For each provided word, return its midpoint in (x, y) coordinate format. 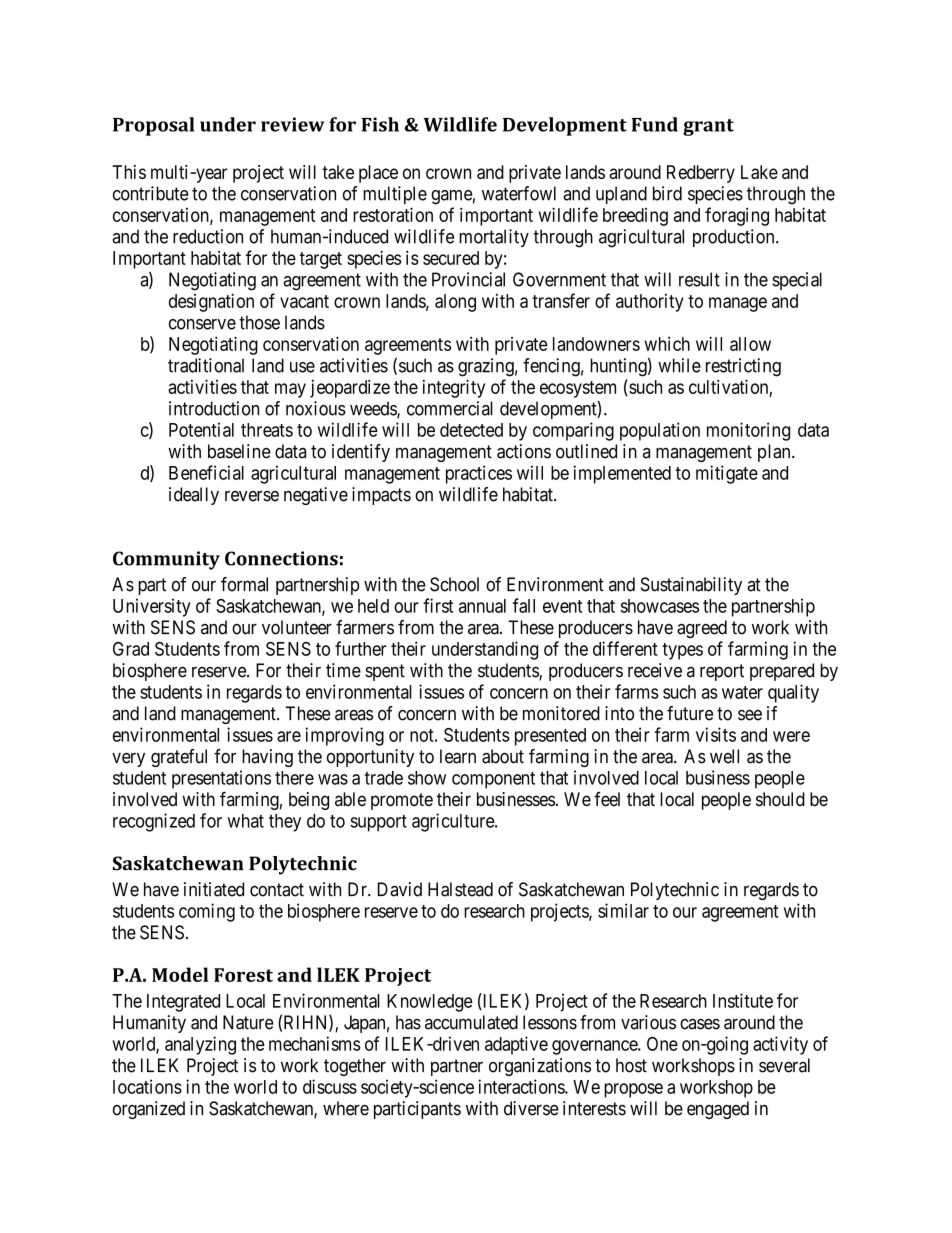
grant (708, 127)
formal (244, 584)
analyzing (200, 1045)
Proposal (153, 126)
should (780, 799)
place (378, 174)
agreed (702, 629)
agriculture (454, 822)
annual (482, 606)
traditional (206, 365)
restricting (743, 367)
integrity (454, 388)
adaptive (516, 1045)
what (246, 821)
